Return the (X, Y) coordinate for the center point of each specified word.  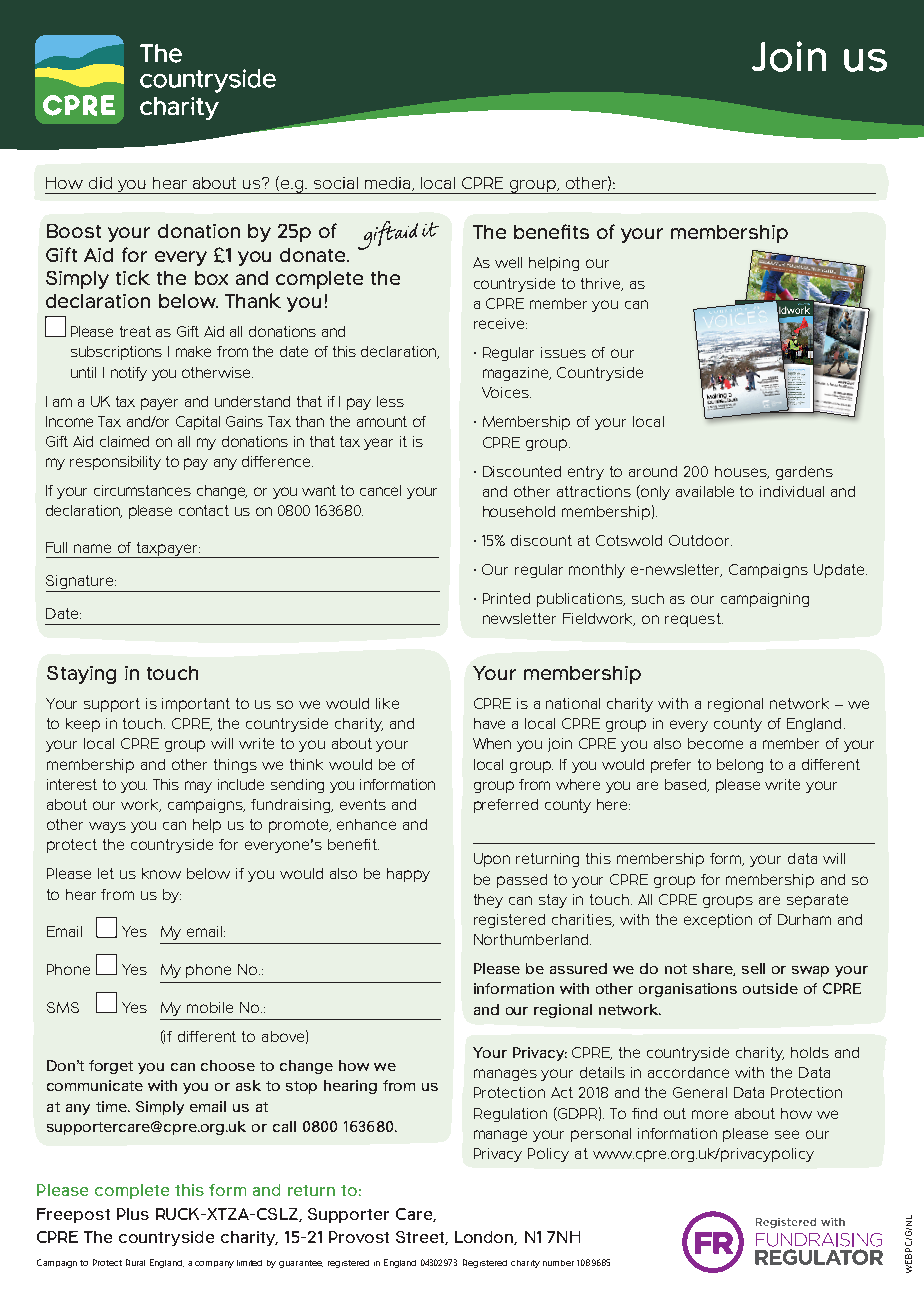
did (100, 183)
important (196, 705)
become (715, 743)
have (489, 723)
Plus (133, 1214)
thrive (602, 284)
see (787, 1134)
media (389, 184)
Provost (359, 1237)
